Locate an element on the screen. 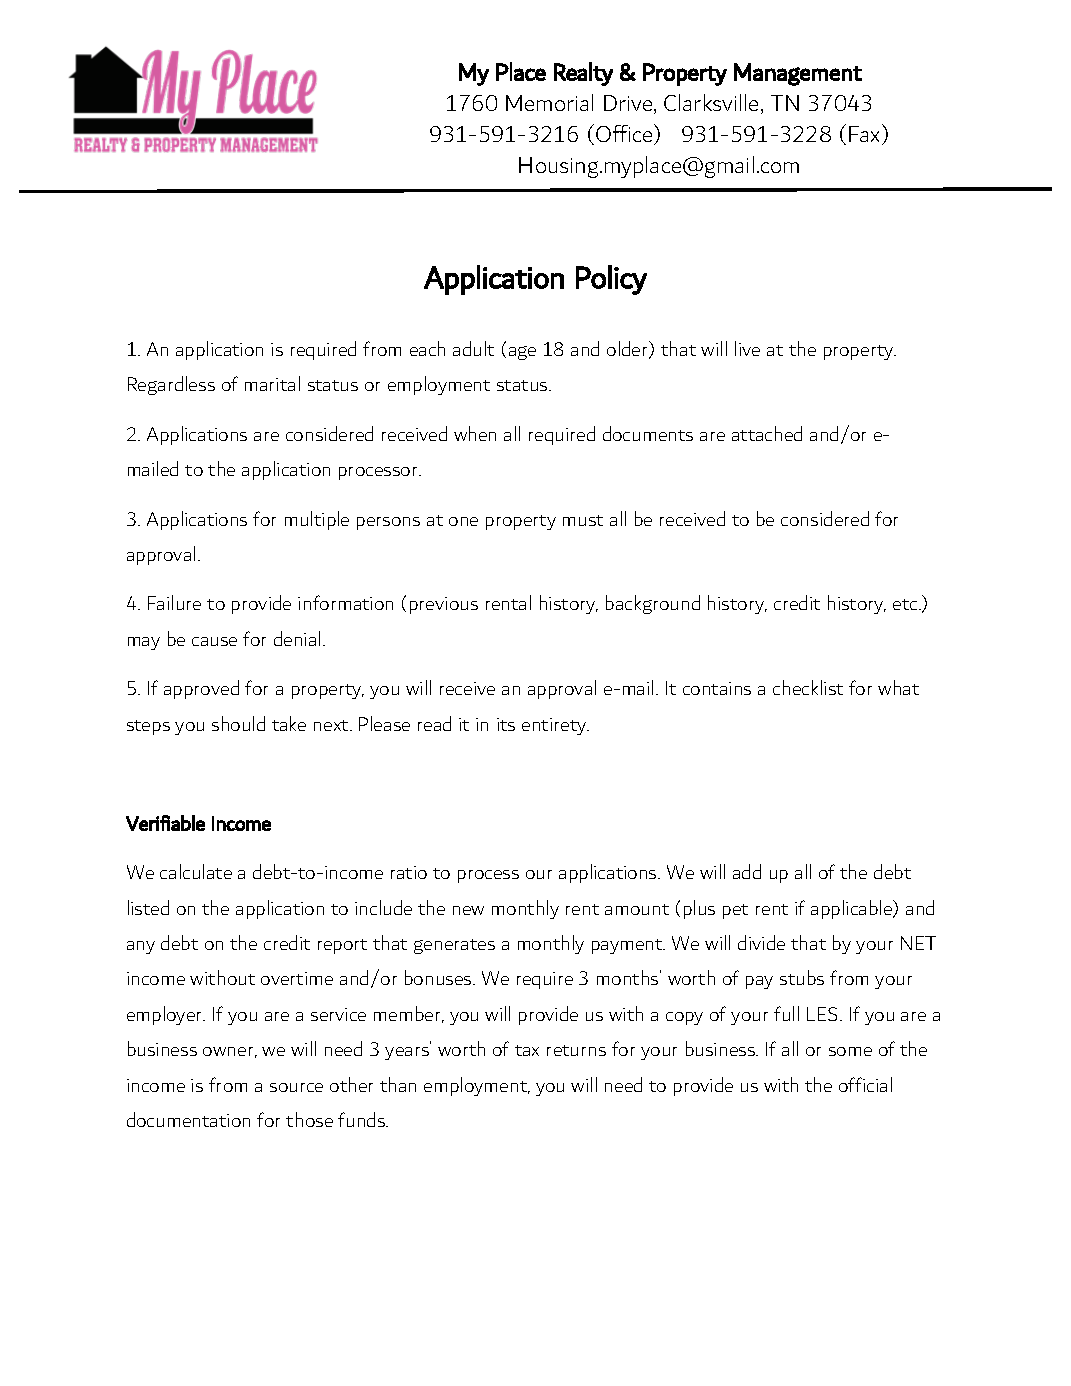 The height and width of the screenshot is (1386, 1071). calculate is located at coordinates (196, 871).
